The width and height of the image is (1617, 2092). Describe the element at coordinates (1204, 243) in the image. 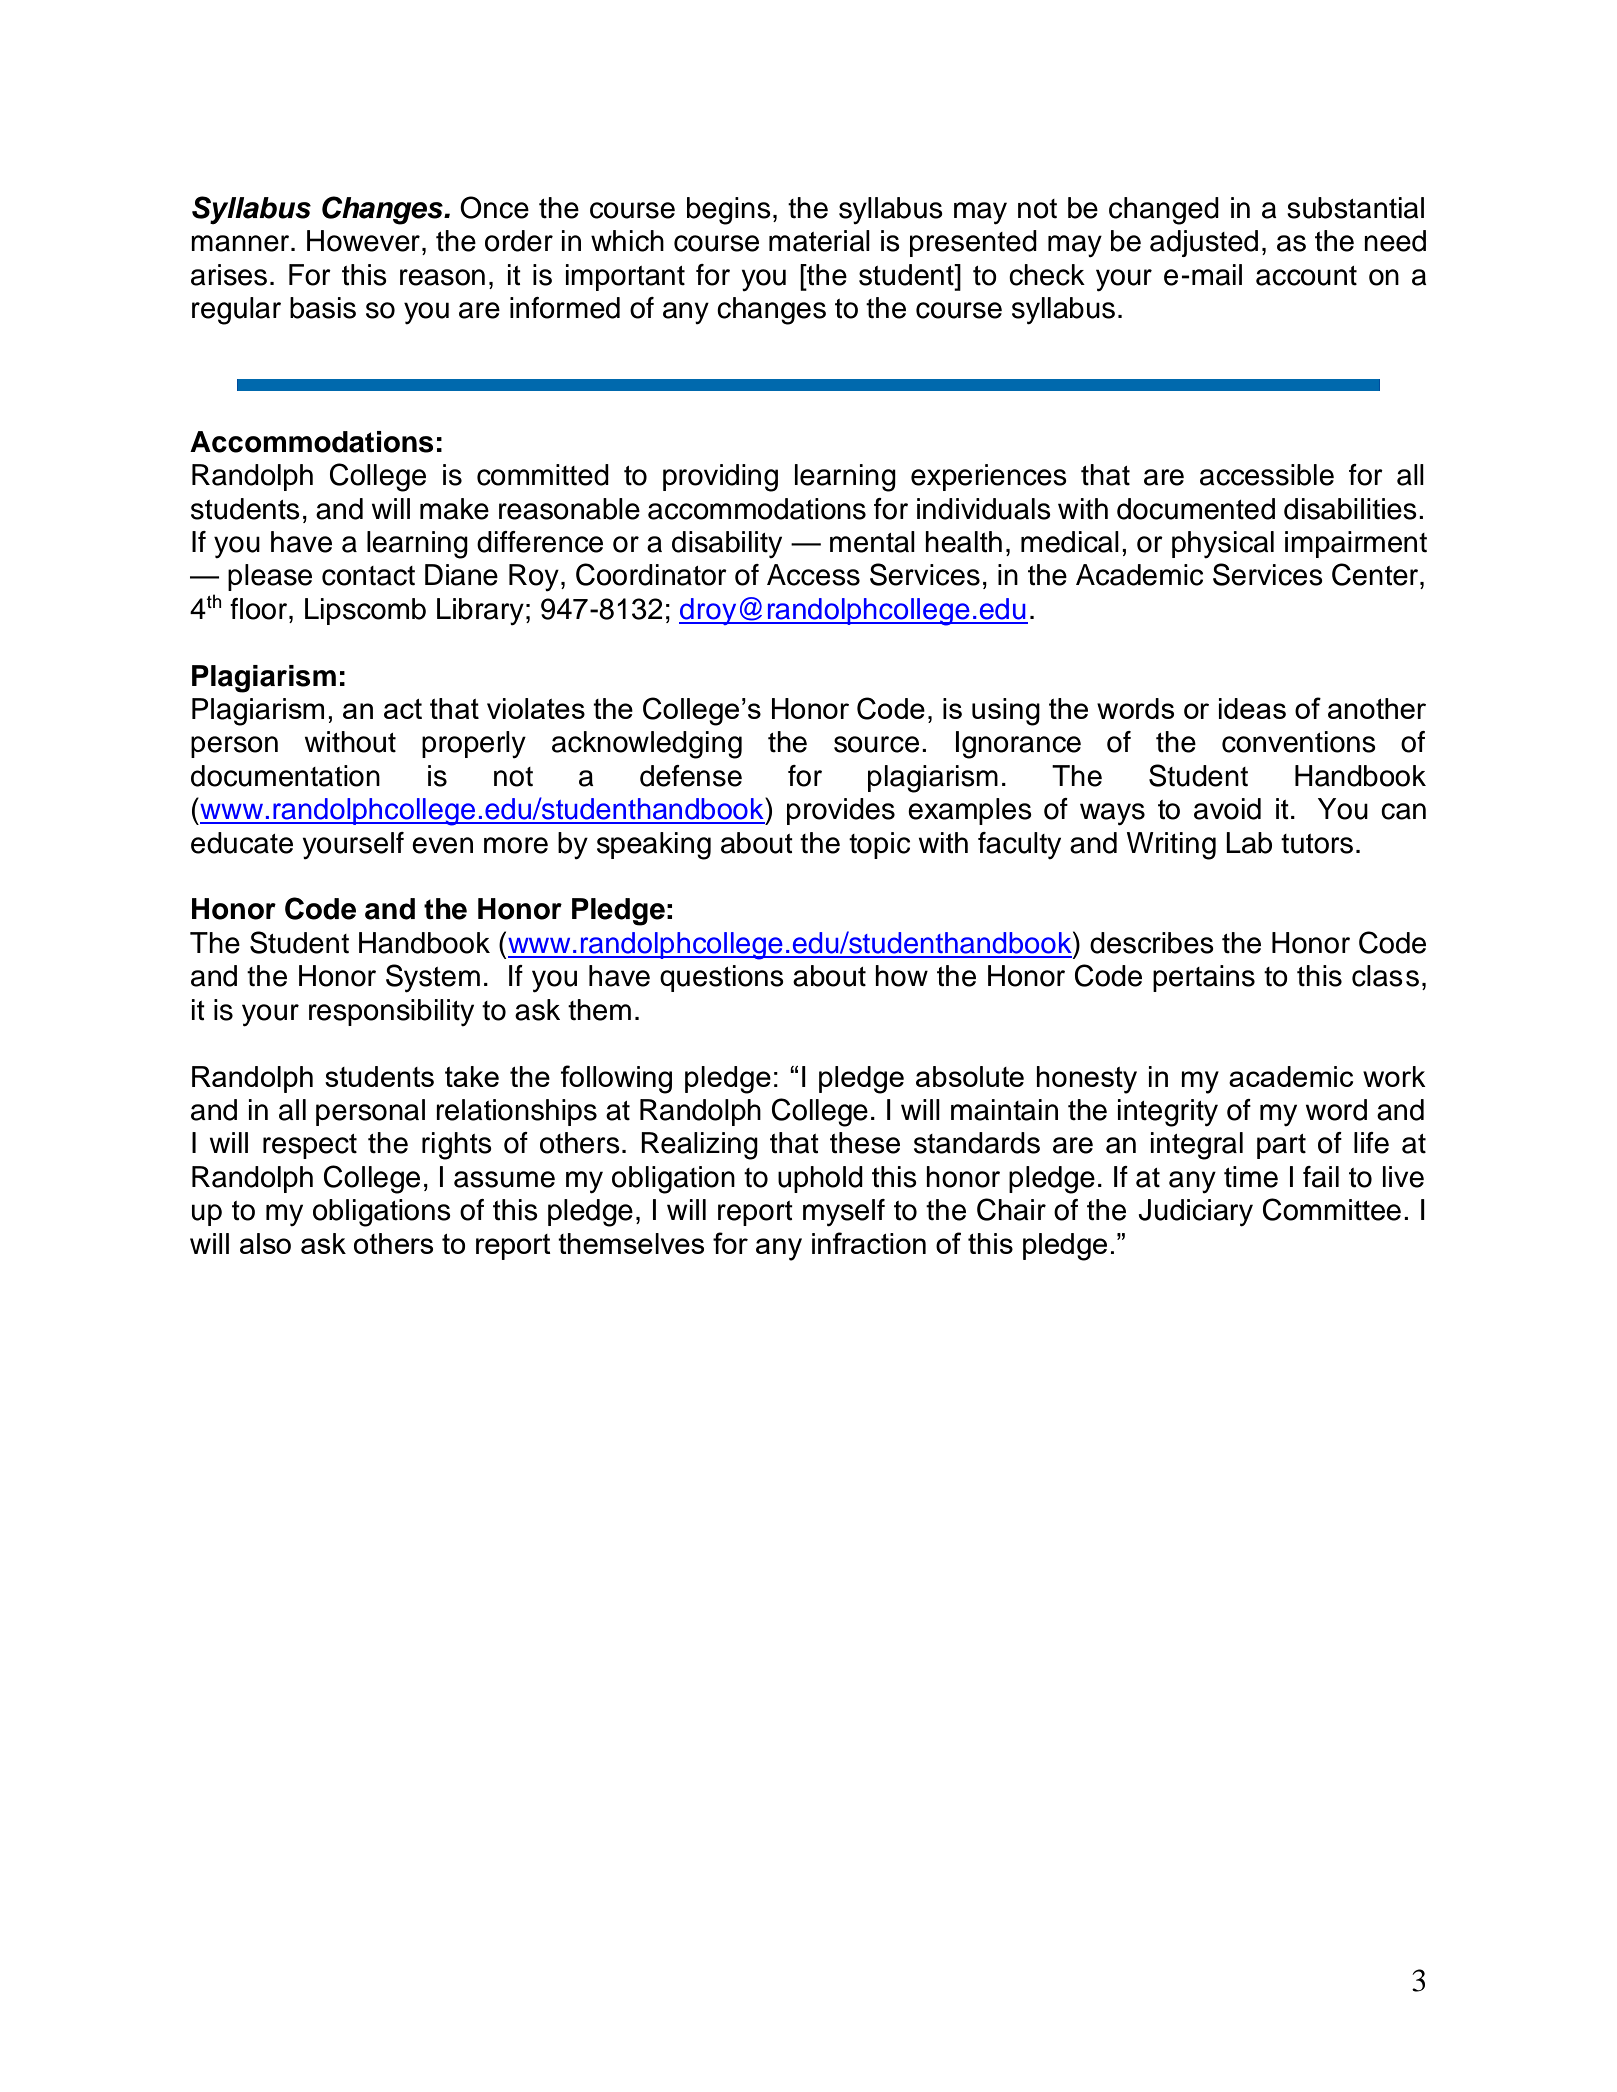

I see `adjusted` at that location.
